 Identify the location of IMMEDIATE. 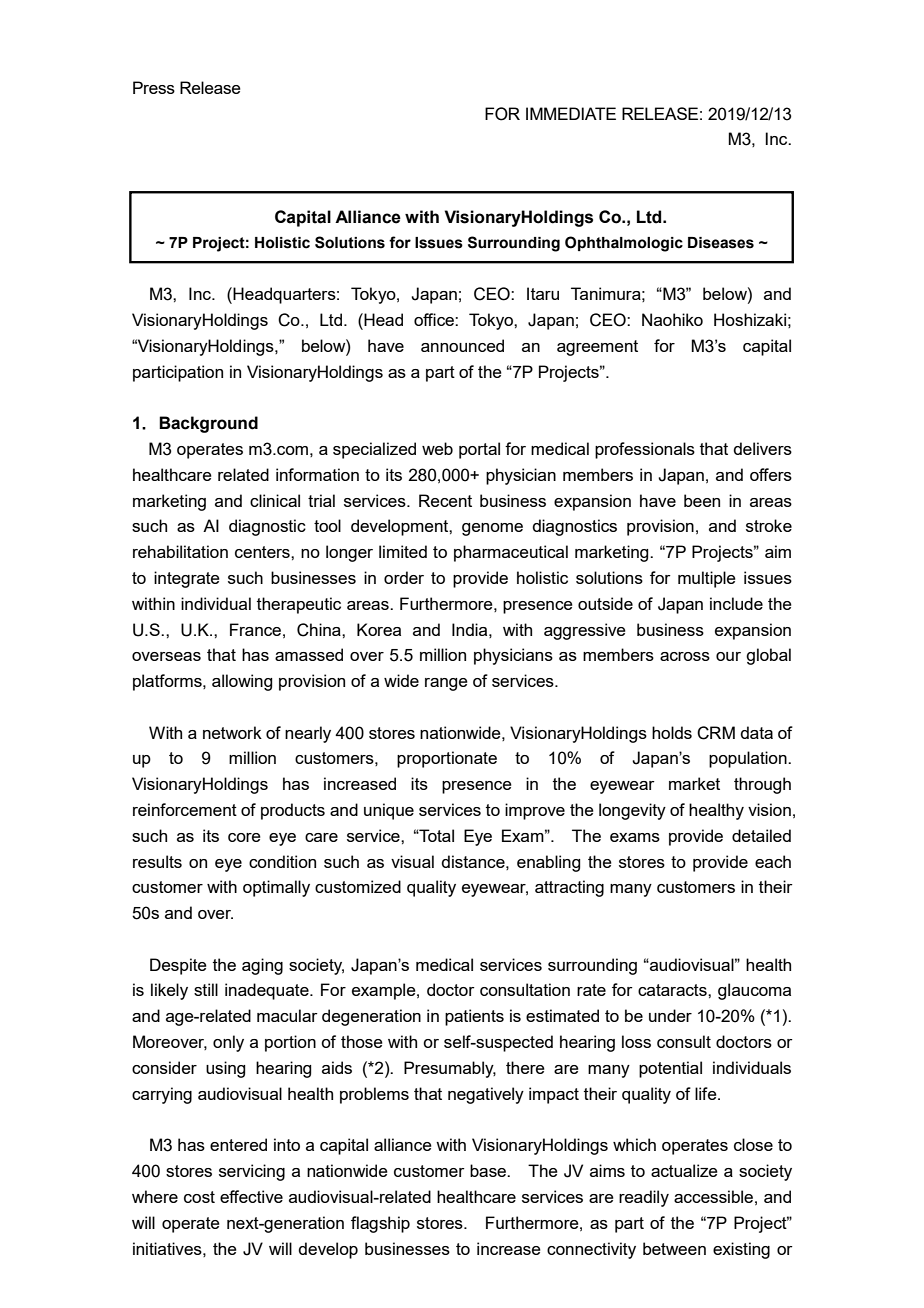
(571, 113).
